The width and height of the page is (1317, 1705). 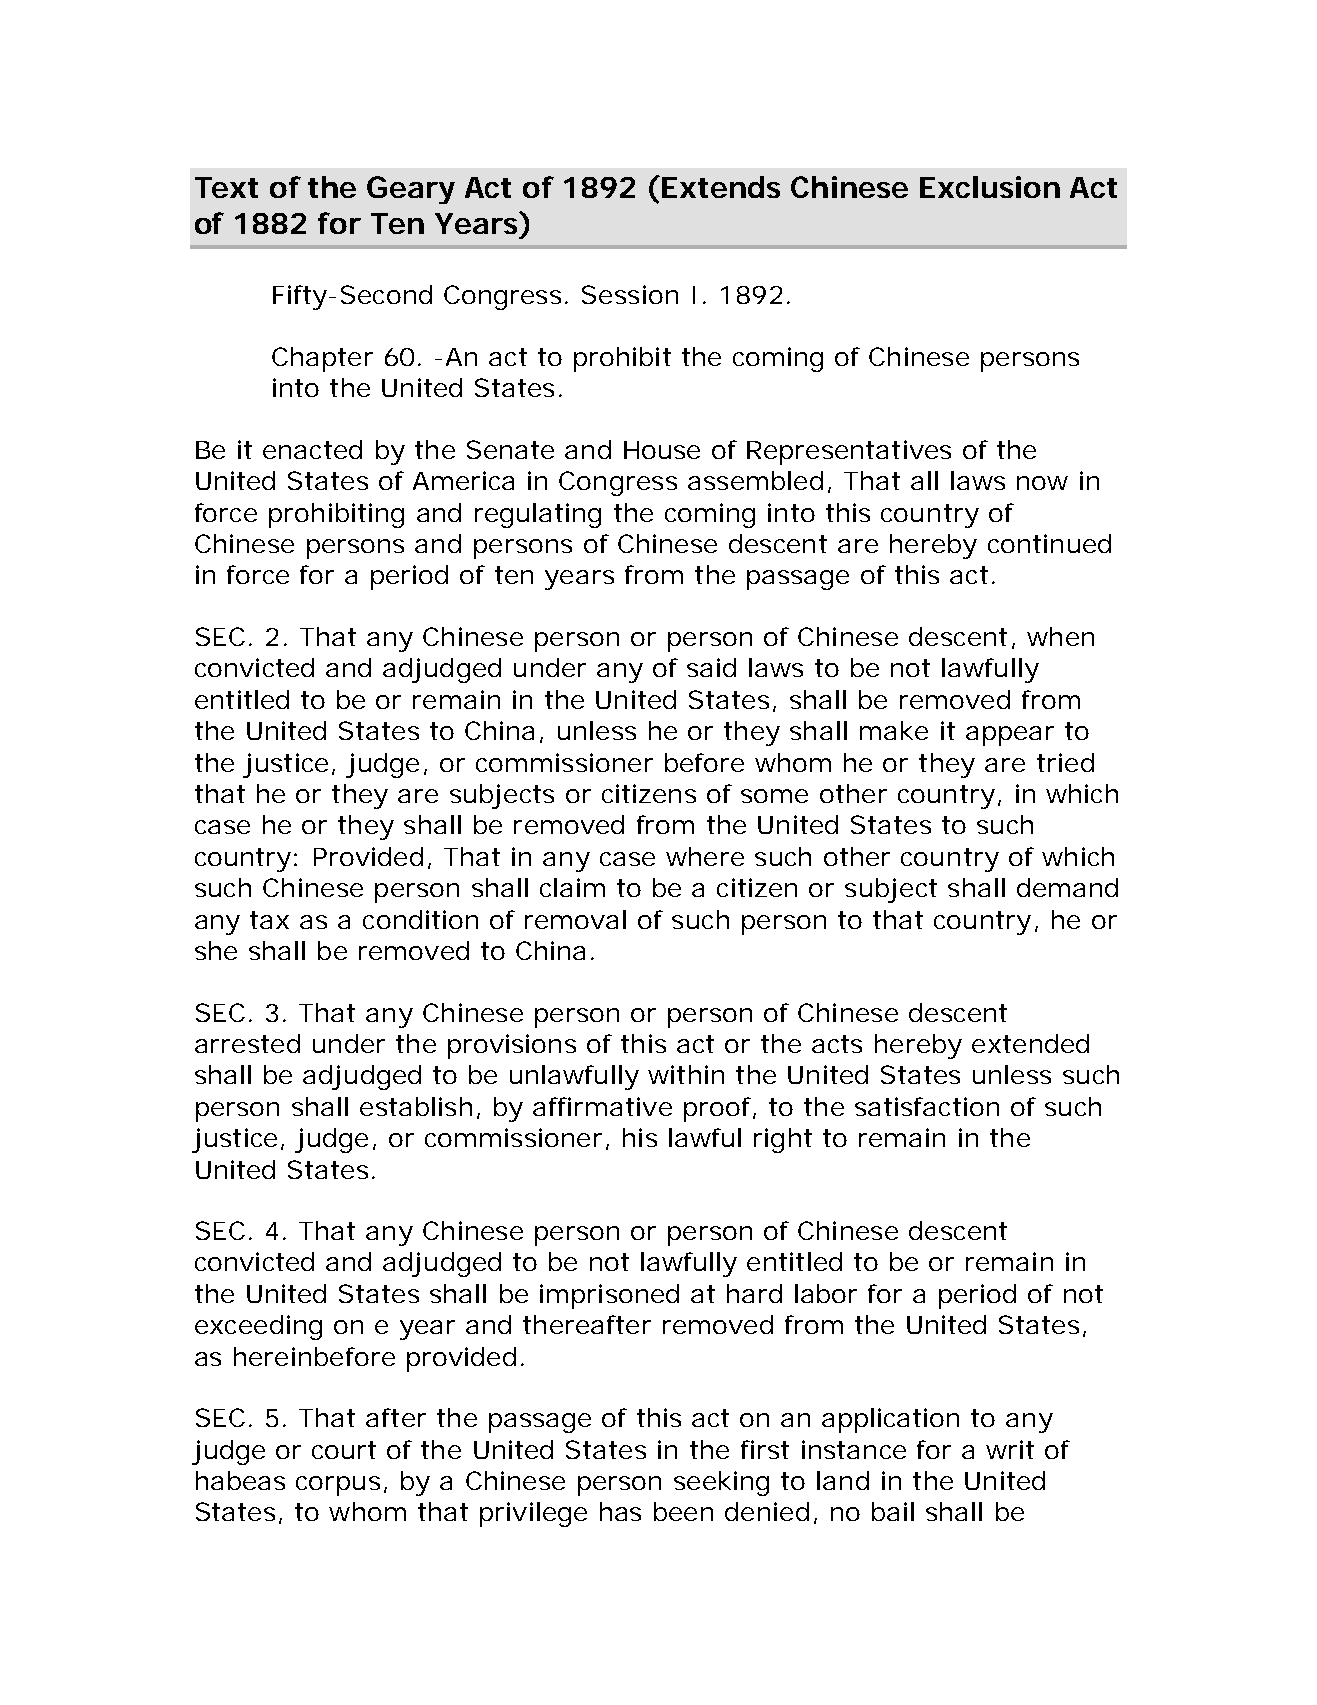 I want to click on establish, so click(x=416, y=1106).
